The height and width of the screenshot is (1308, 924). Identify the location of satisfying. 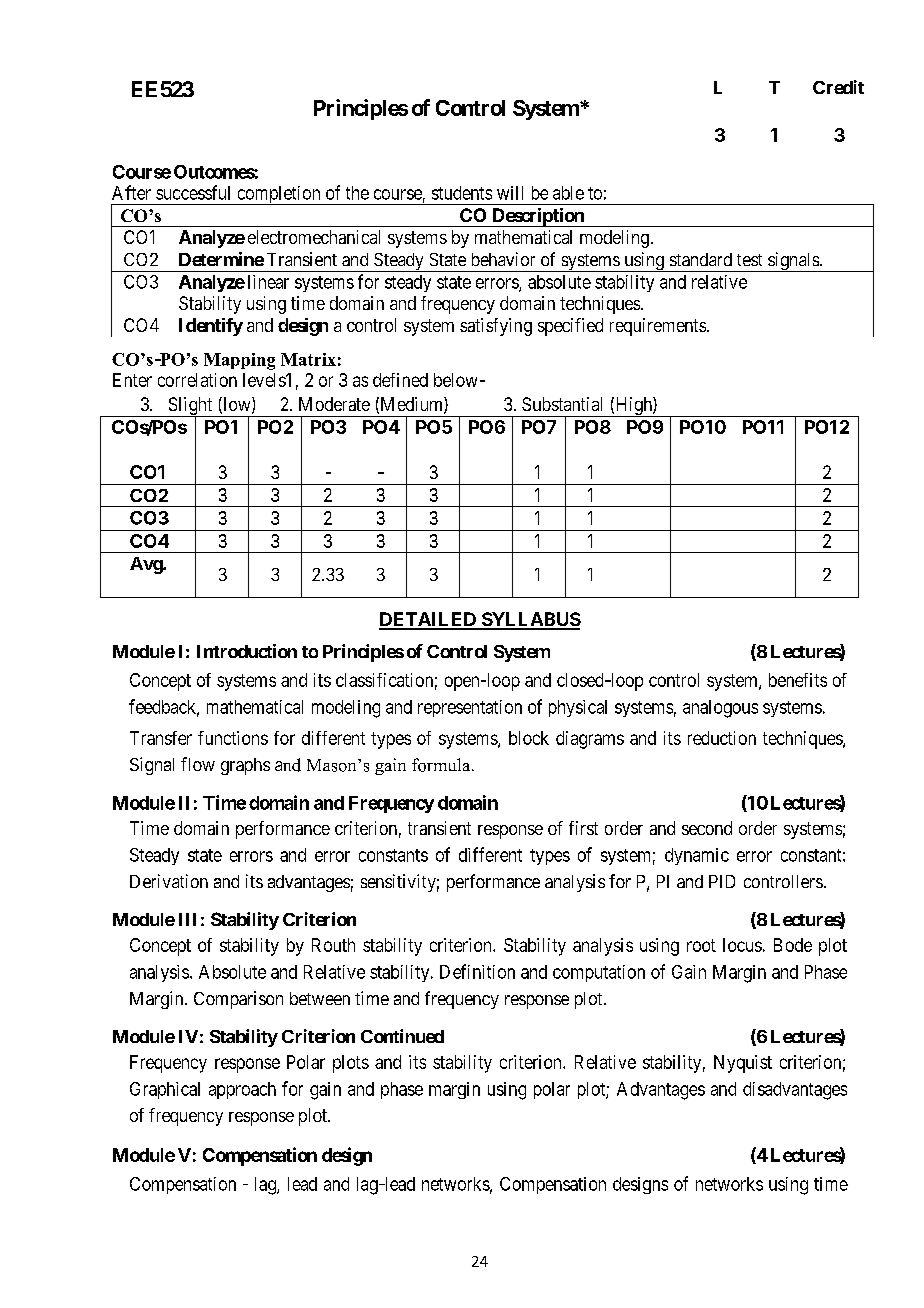
(496, 327).
